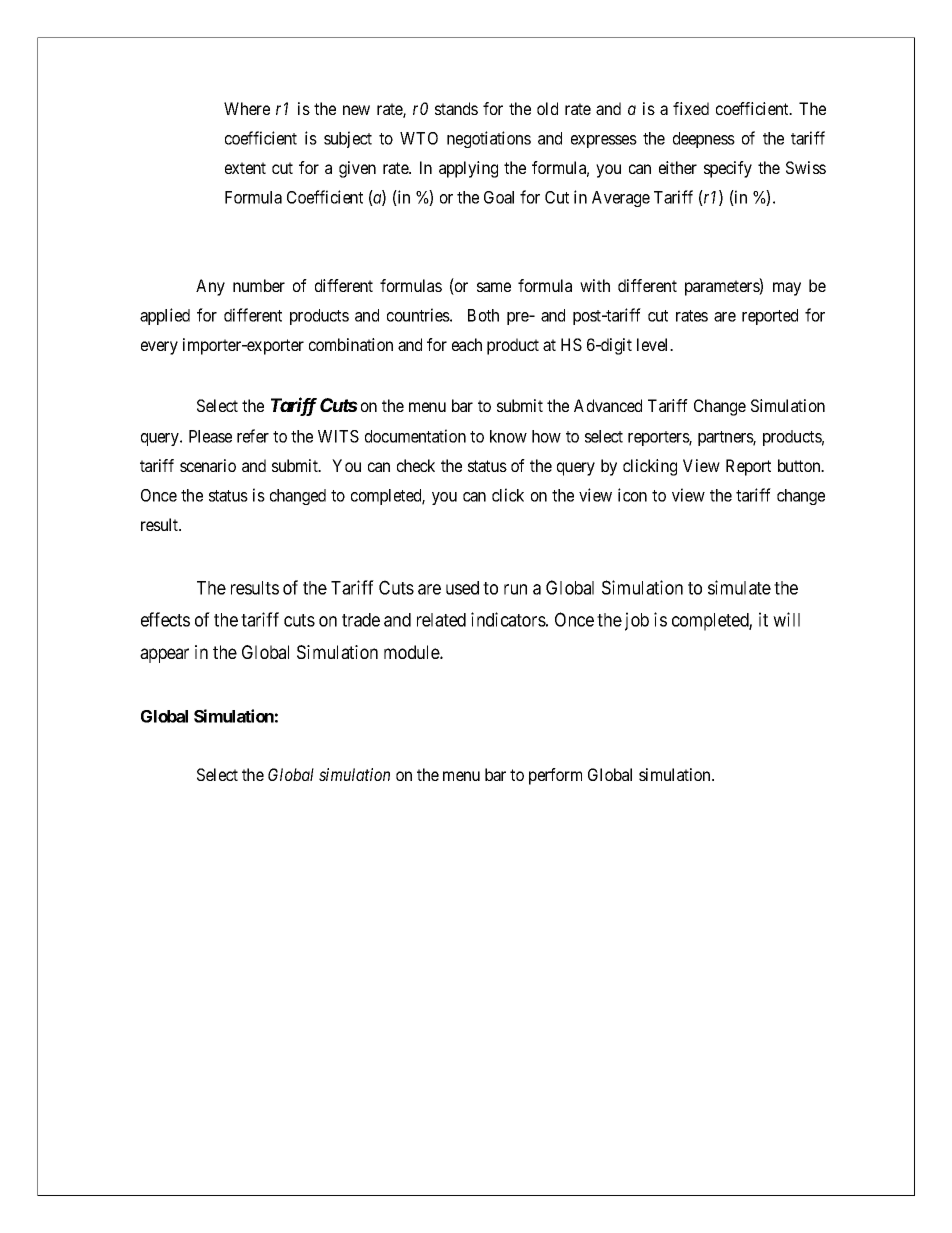 This screenshot has width=952, height=1233. Describe the element at coordinates (704, 140) in the screenshot. I see `deepness` at that location.
